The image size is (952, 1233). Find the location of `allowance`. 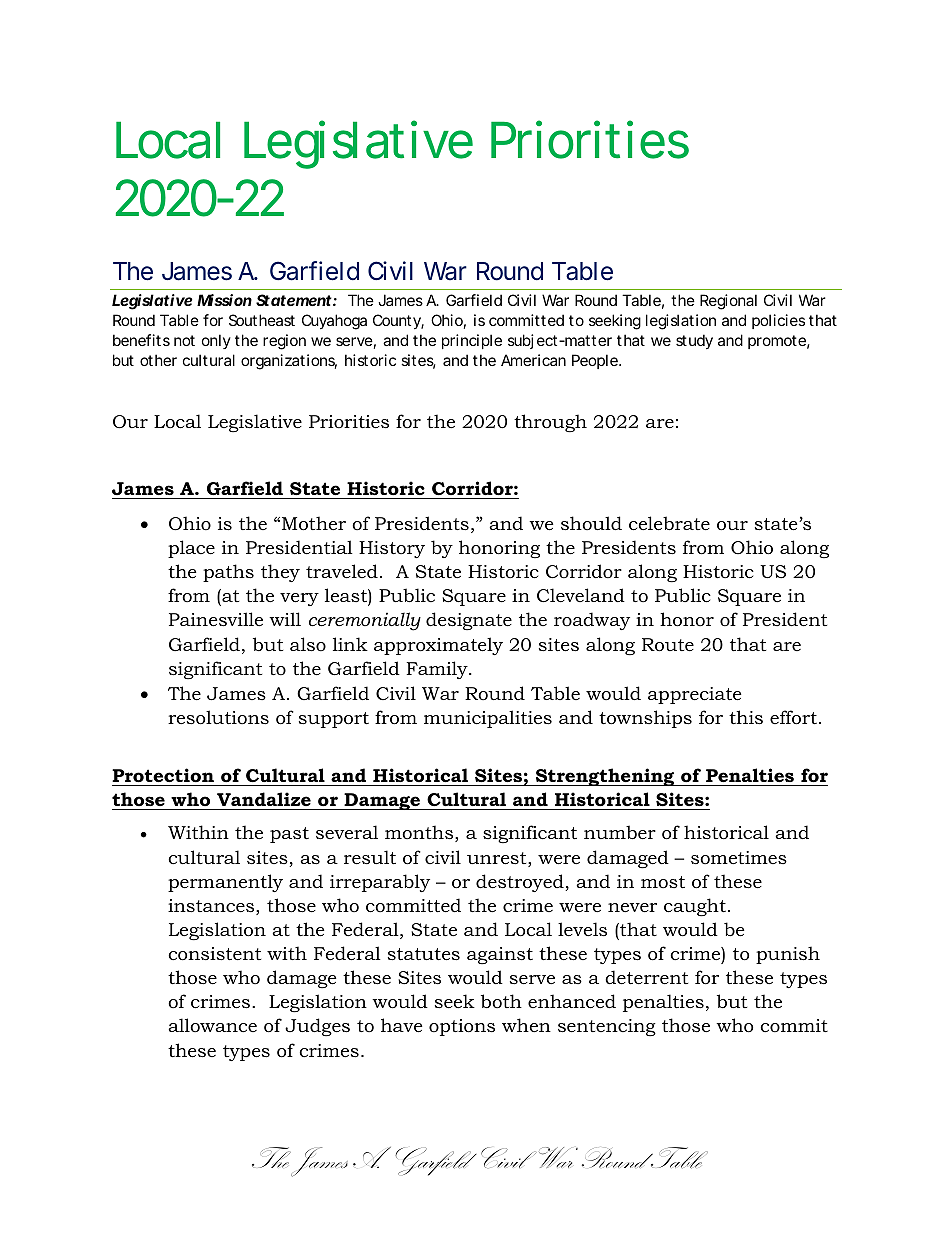

allowance is located at coordinates (212, 1025).
